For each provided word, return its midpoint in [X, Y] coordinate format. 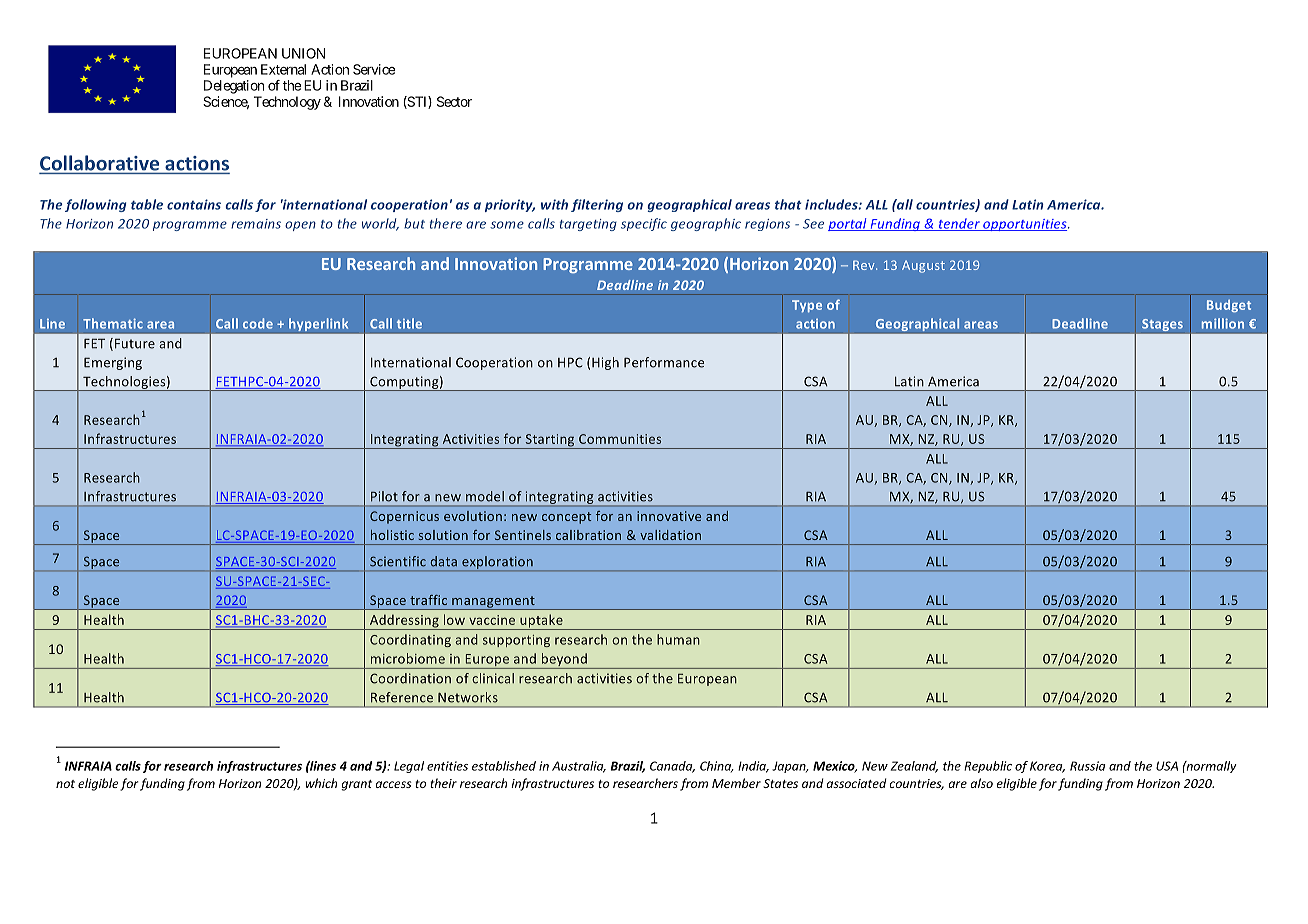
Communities [620, 439]
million [1223, 323]
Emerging [113, 363]
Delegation [234, 87]
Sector [454, 101]
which [321, 783]
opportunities [1025, 225]
